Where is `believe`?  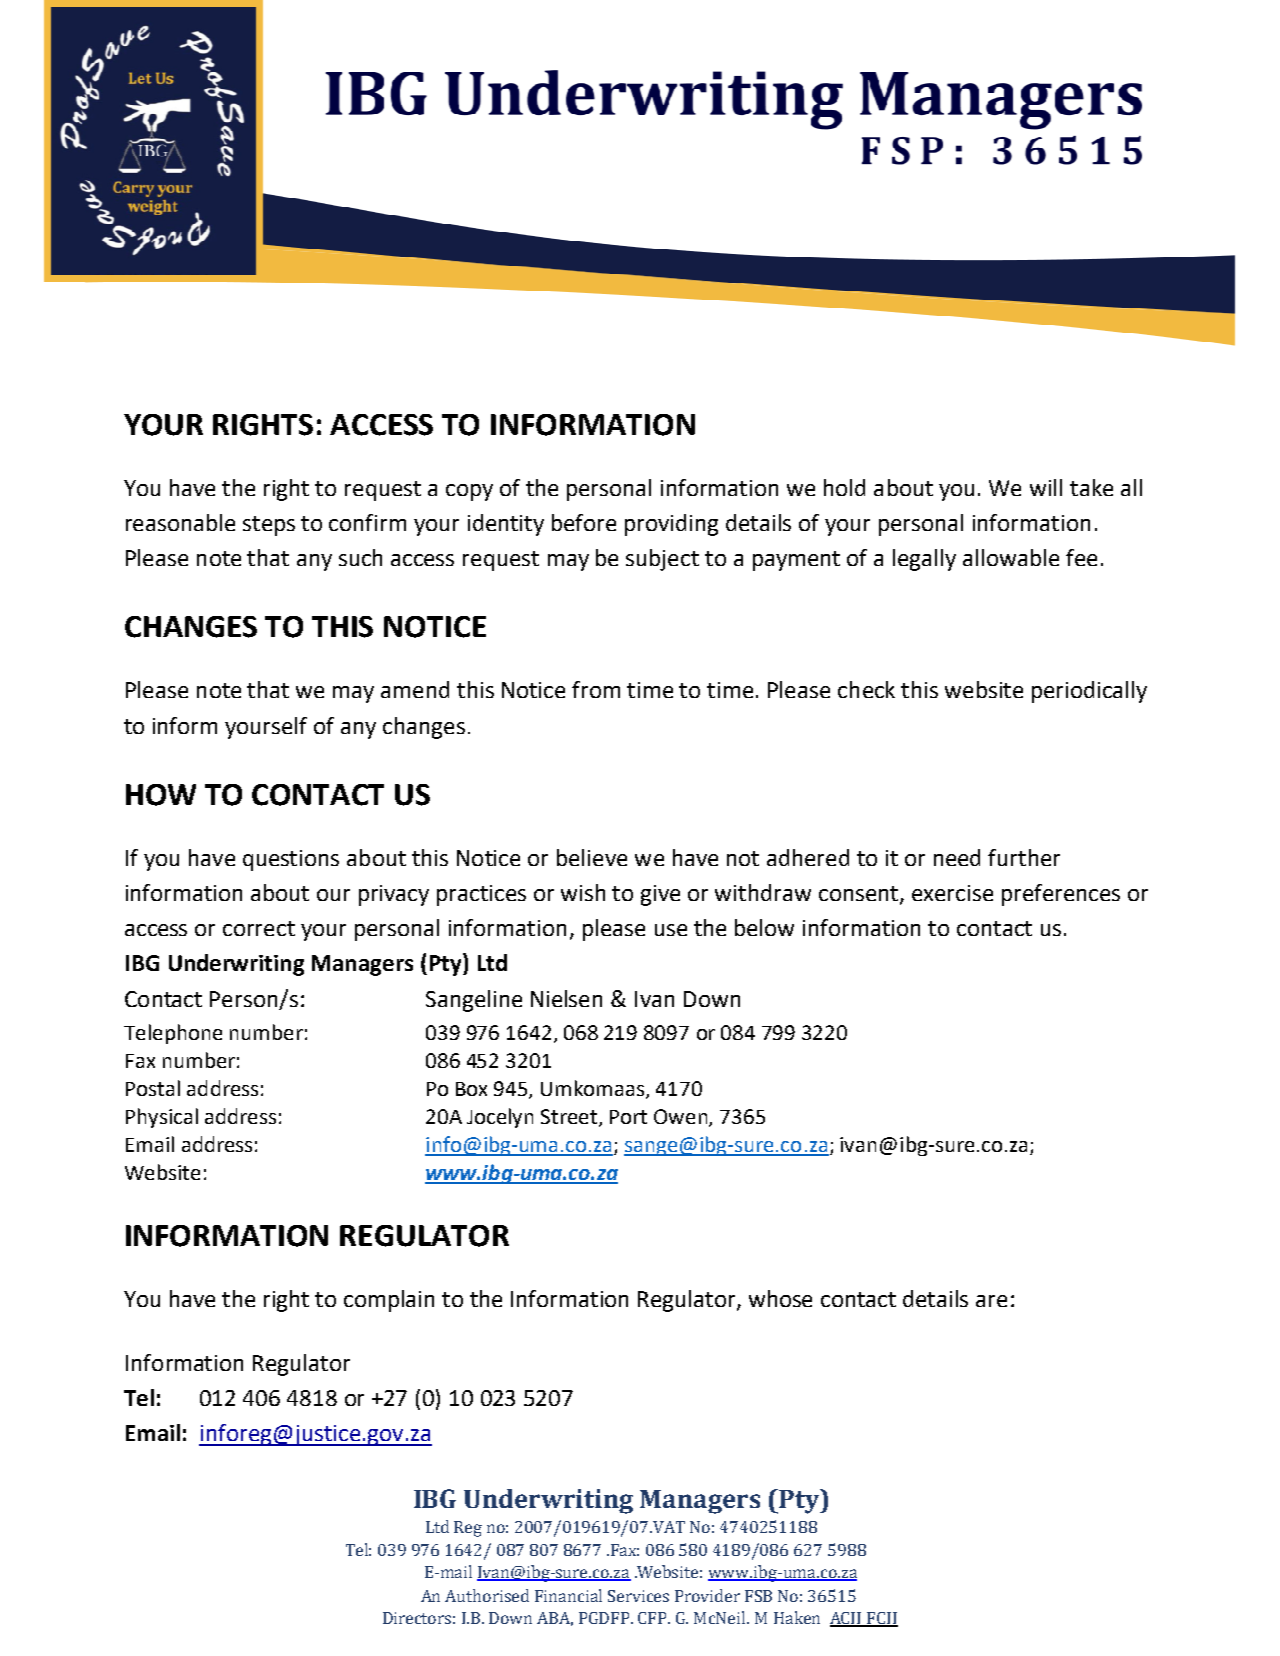
believe is located at coordinates (592, 857).
